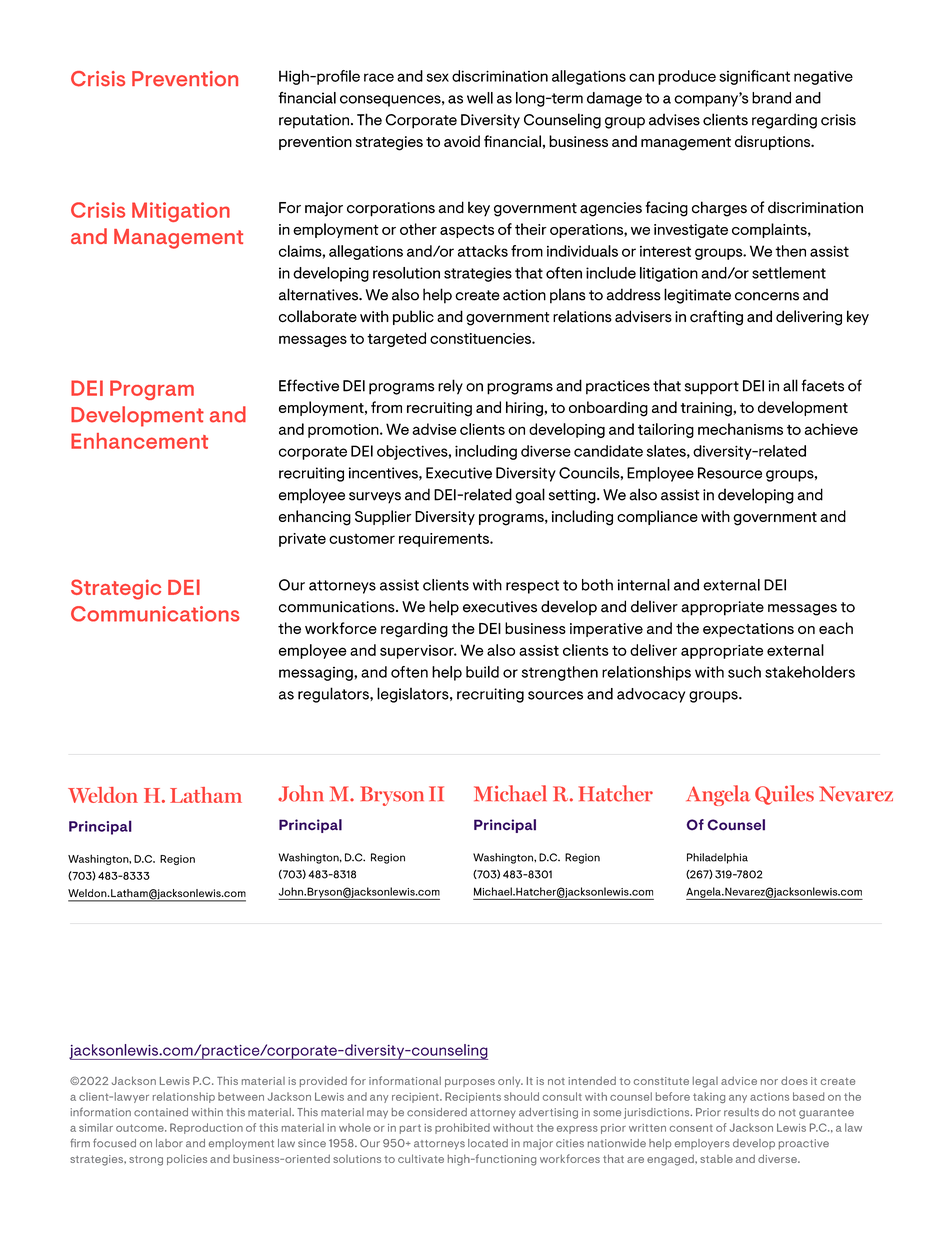 This screenshot has width=952, height=1233. I want to click on mechanisms, so click(740, 429).
